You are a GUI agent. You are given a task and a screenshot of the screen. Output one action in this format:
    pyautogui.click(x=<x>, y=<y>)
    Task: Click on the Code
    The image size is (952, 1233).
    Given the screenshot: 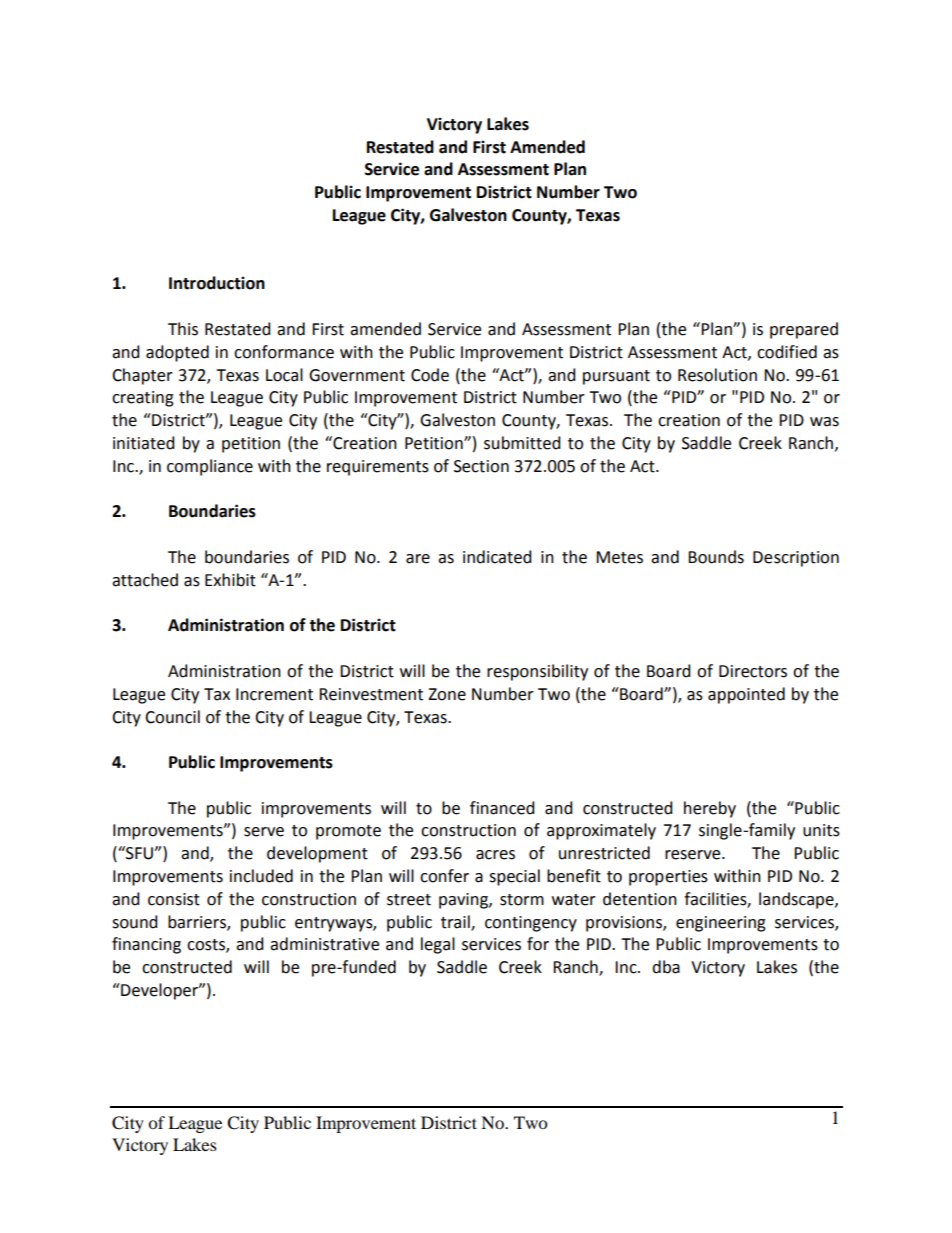 What is the action you would take?
    pyautogui.click(x=430, y=375)
